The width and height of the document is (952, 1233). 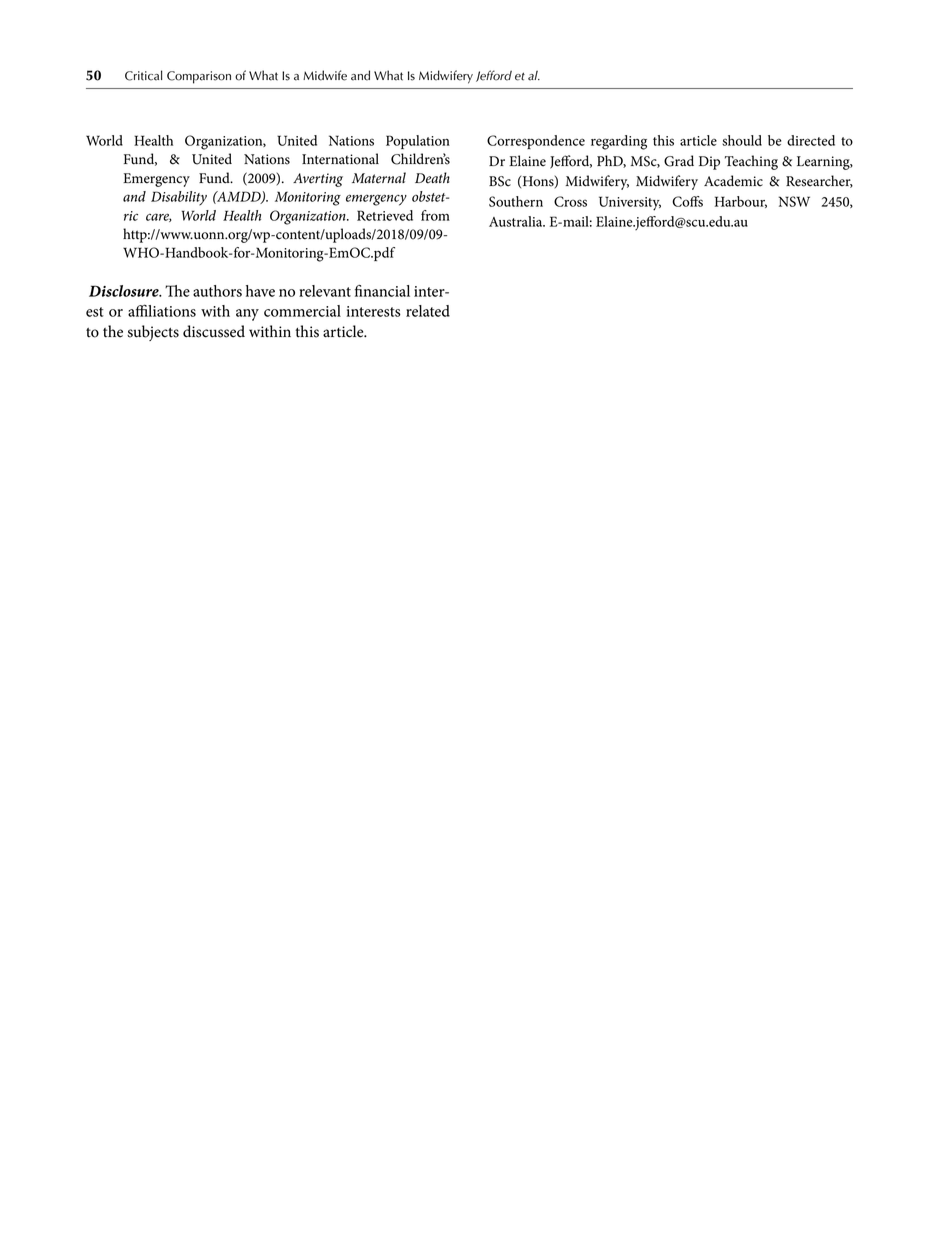 I want to click on Comparison, so click(x=199, y=77).
